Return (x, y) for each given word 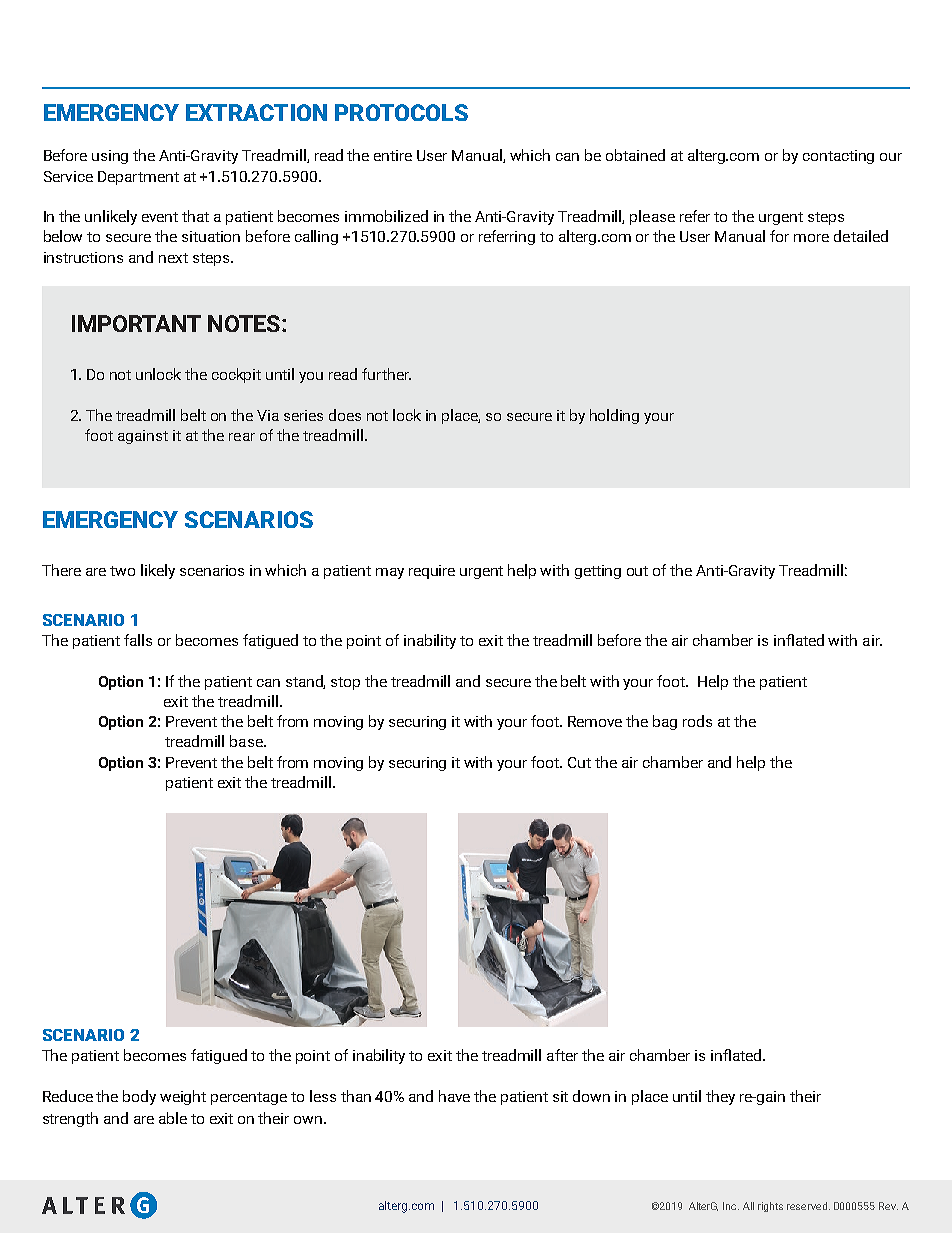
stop (345, 683)
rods (697, 721)
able (173, 1118)
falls (138, 640)
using (110, 157)
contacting (838, 157)
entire (393, 155)
